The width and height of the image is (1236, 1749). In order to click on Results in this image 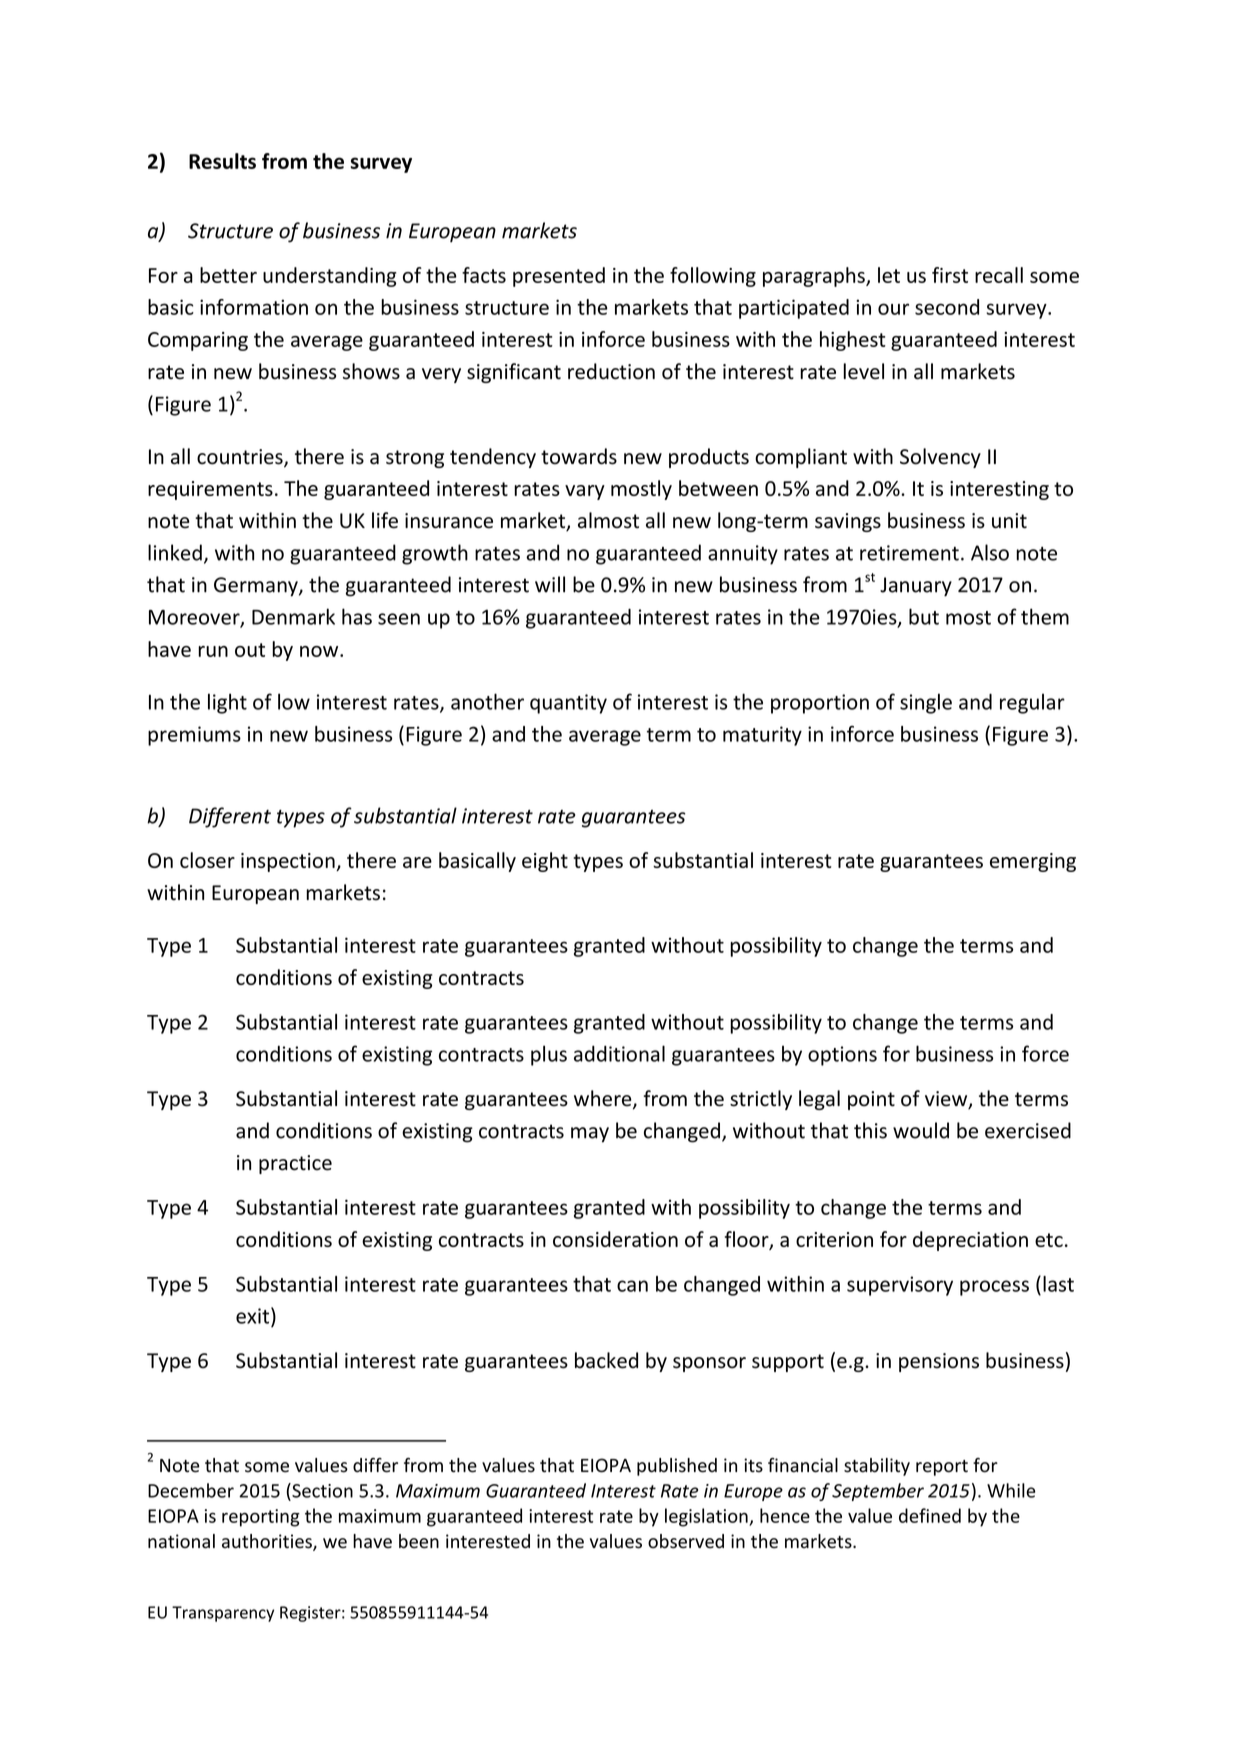, I will do `click(222, 161)`.
